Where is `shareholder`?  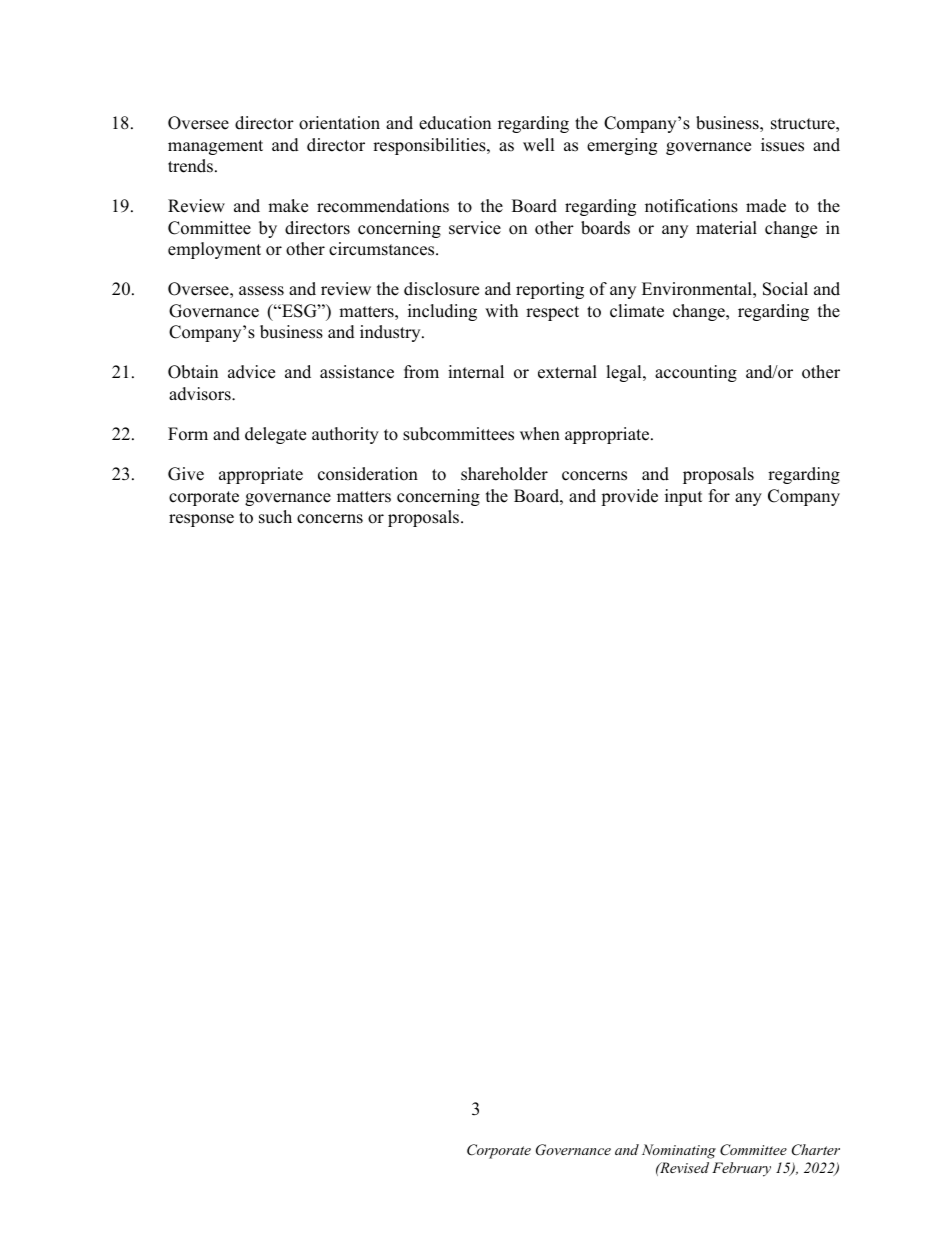
shareholder is located at coordinates (504, 474).
